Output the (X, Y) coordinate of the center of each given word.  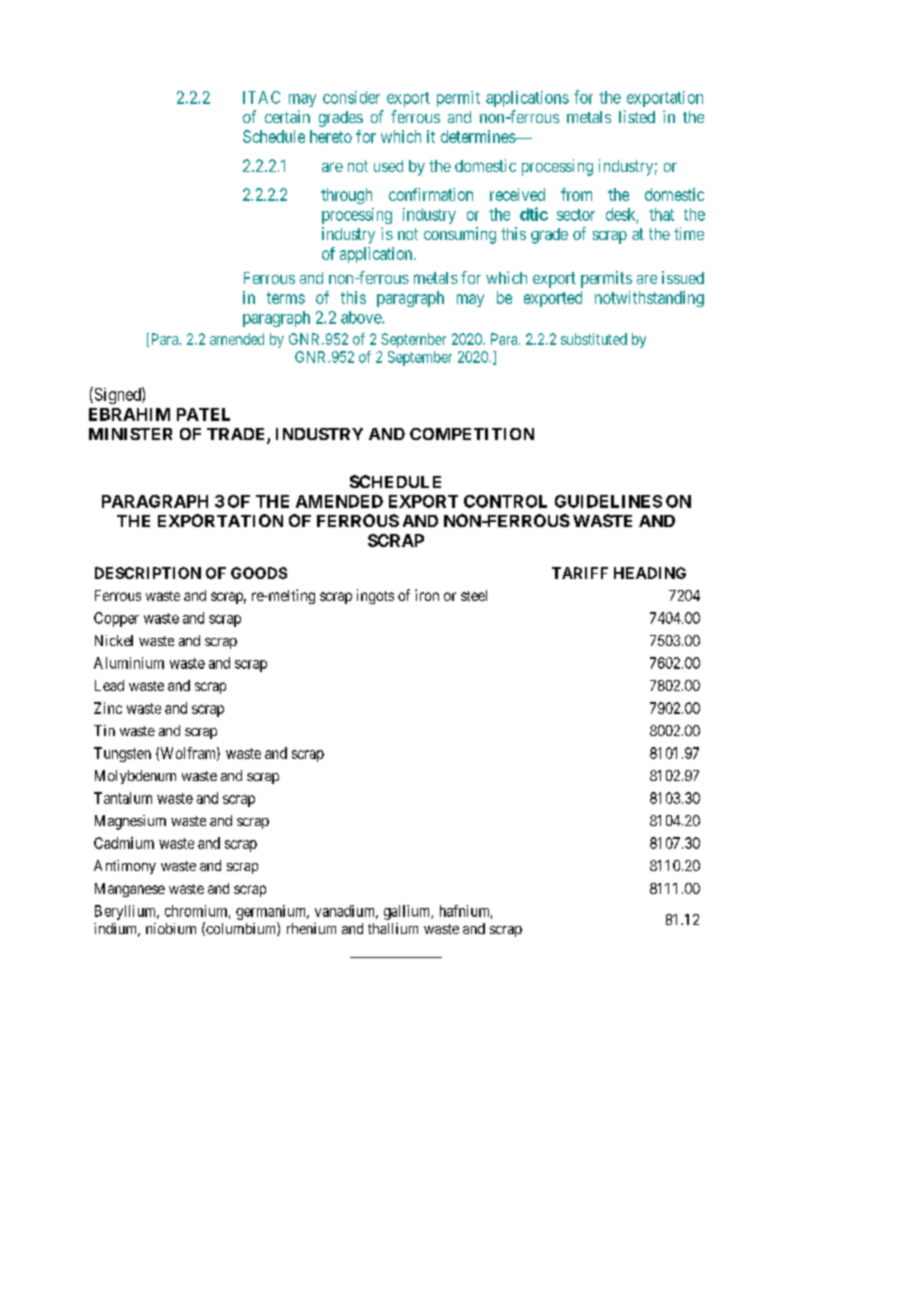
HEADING (650, 573)
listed (637, 116)
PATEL (203, 414)
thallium (393, 928)
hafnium (466, 912)
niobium (171, 928)
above (362, 317)
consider (351, 97)
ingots (375, 596)
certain (287, 116)
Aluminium (129, 663)
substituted (594, 339)
